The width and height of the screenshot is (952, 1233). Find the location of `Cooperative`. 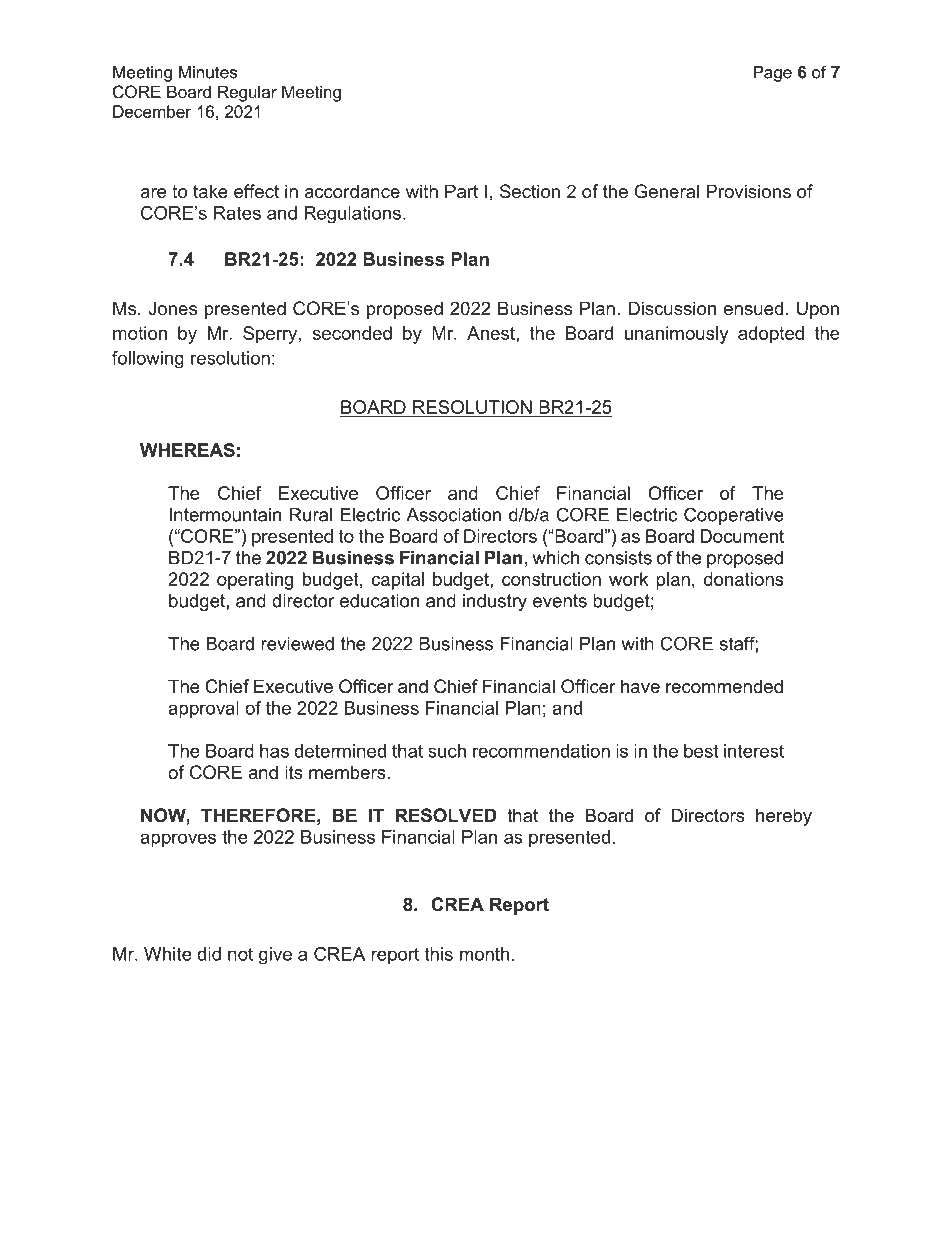

Cooperative is located at coordinates (734, 516).
